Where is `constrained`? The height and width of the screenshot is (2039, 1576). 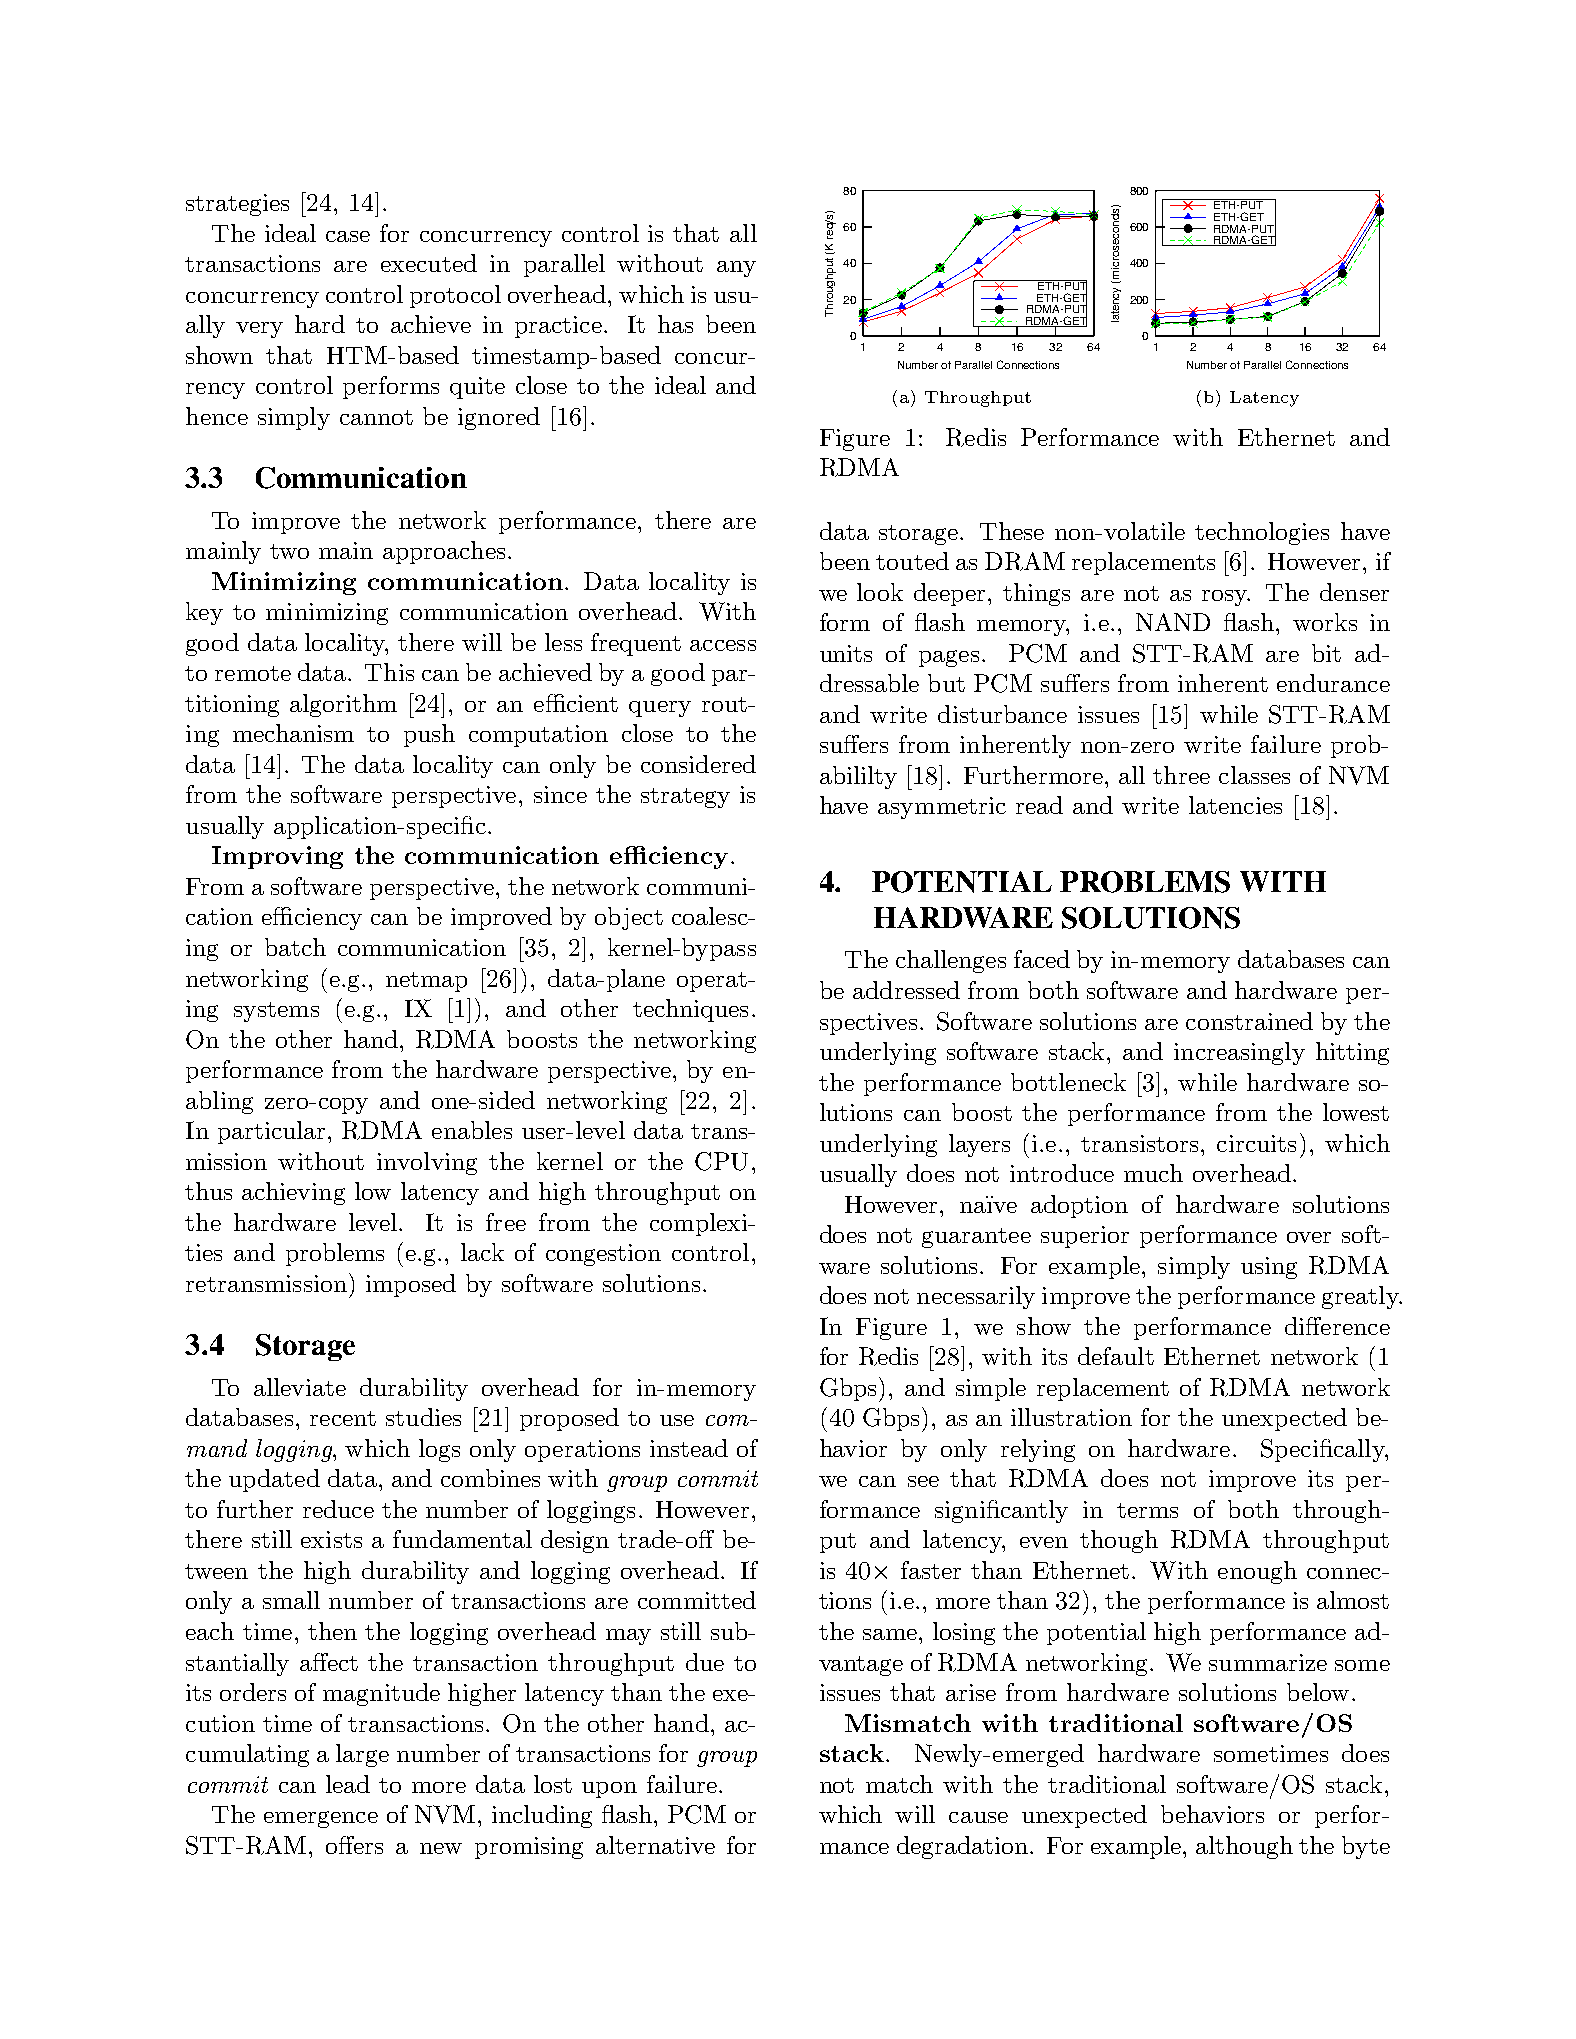 constrained is located at coordinates (1249, 1021).
